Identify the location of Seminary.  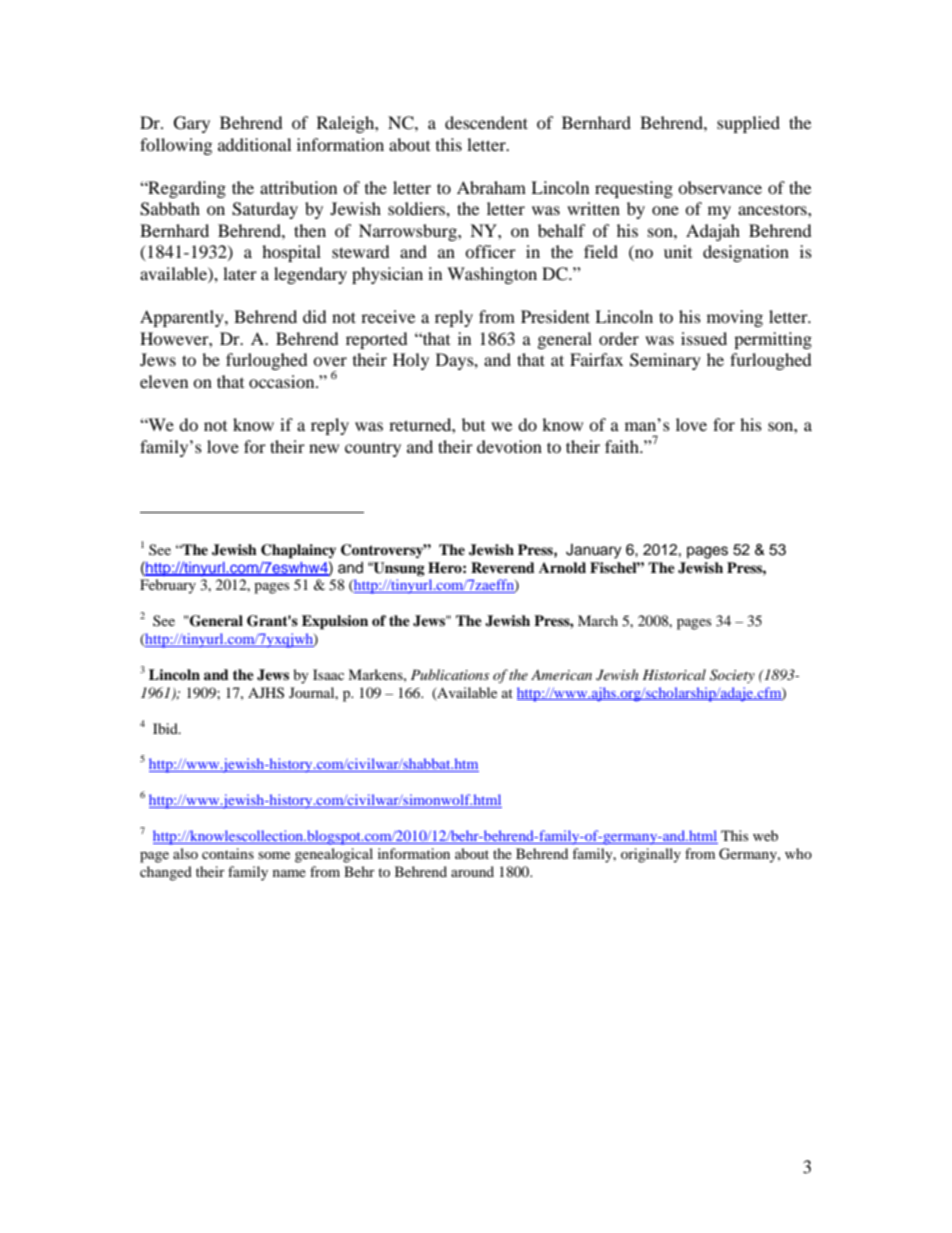
(665, 361).
